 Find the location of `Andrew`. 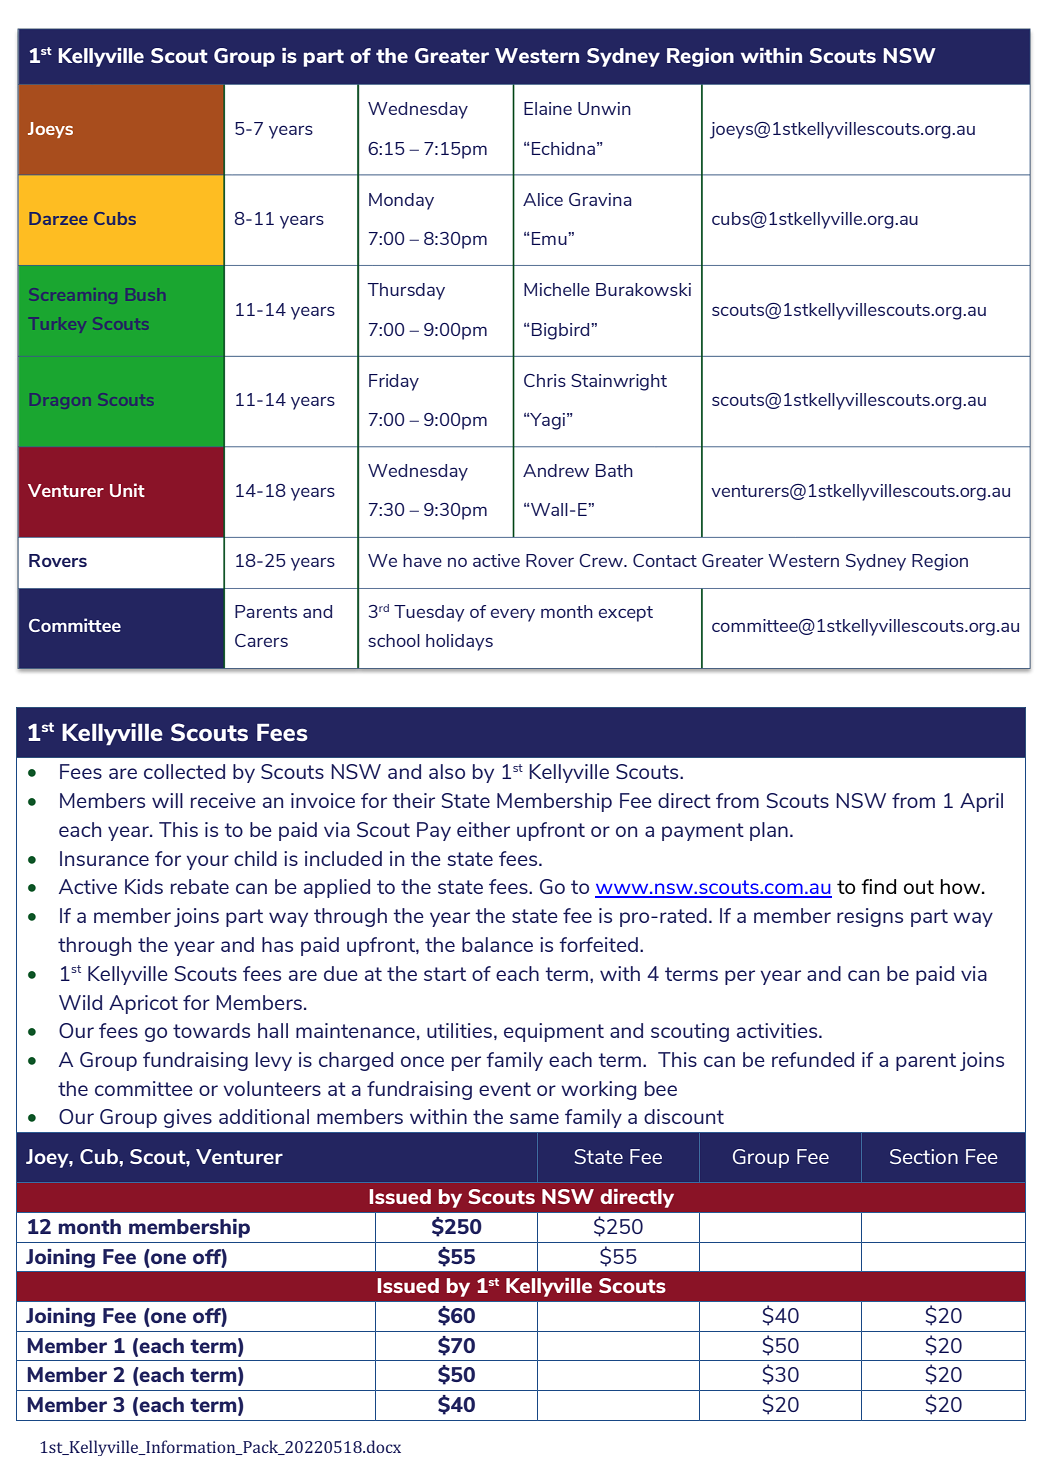

Andrew is located at coordinates (556, 470).
